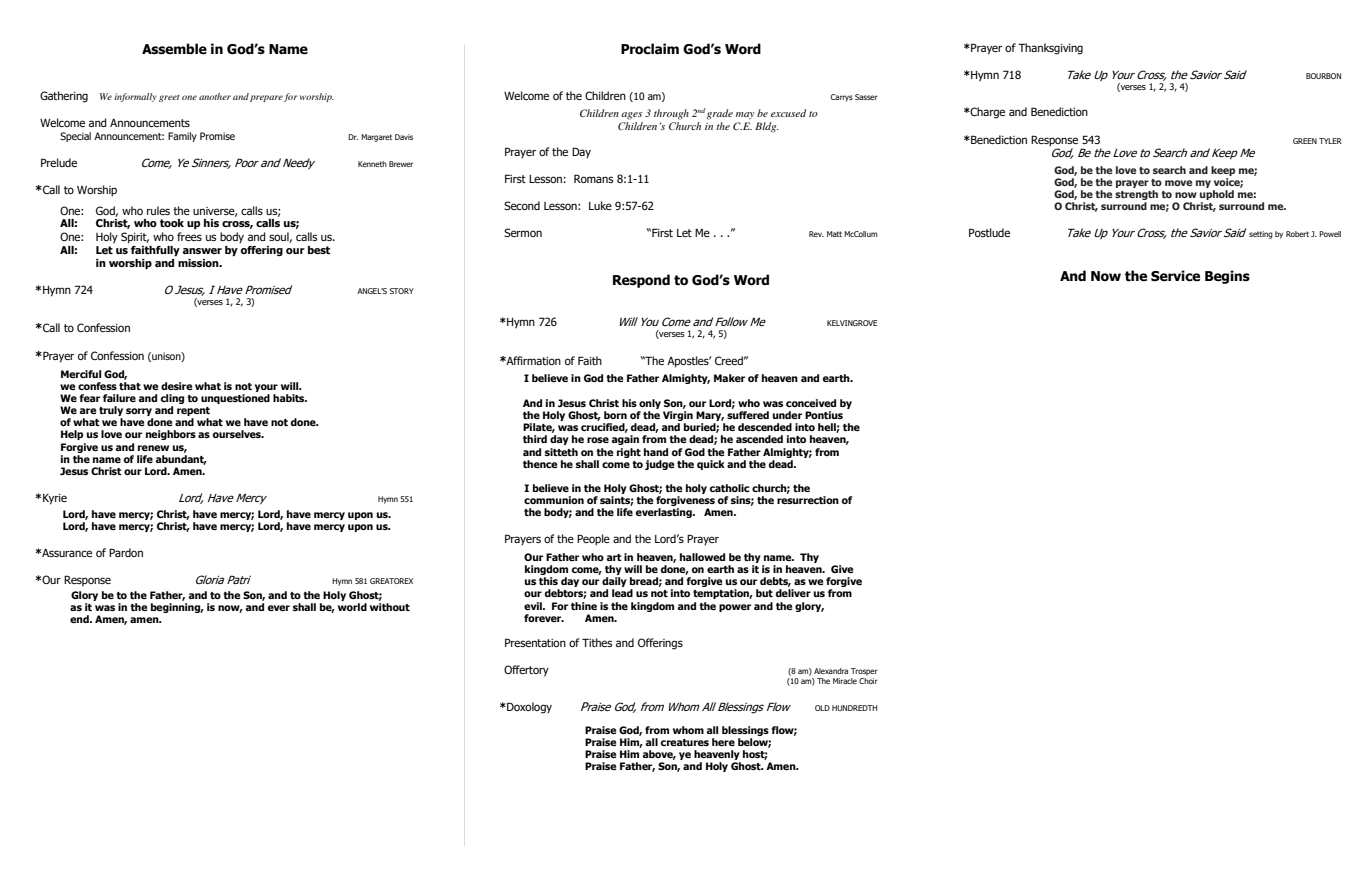 The height and width of the image is (887, 1372). I want to click on unquestioned, so click(235, 399).
